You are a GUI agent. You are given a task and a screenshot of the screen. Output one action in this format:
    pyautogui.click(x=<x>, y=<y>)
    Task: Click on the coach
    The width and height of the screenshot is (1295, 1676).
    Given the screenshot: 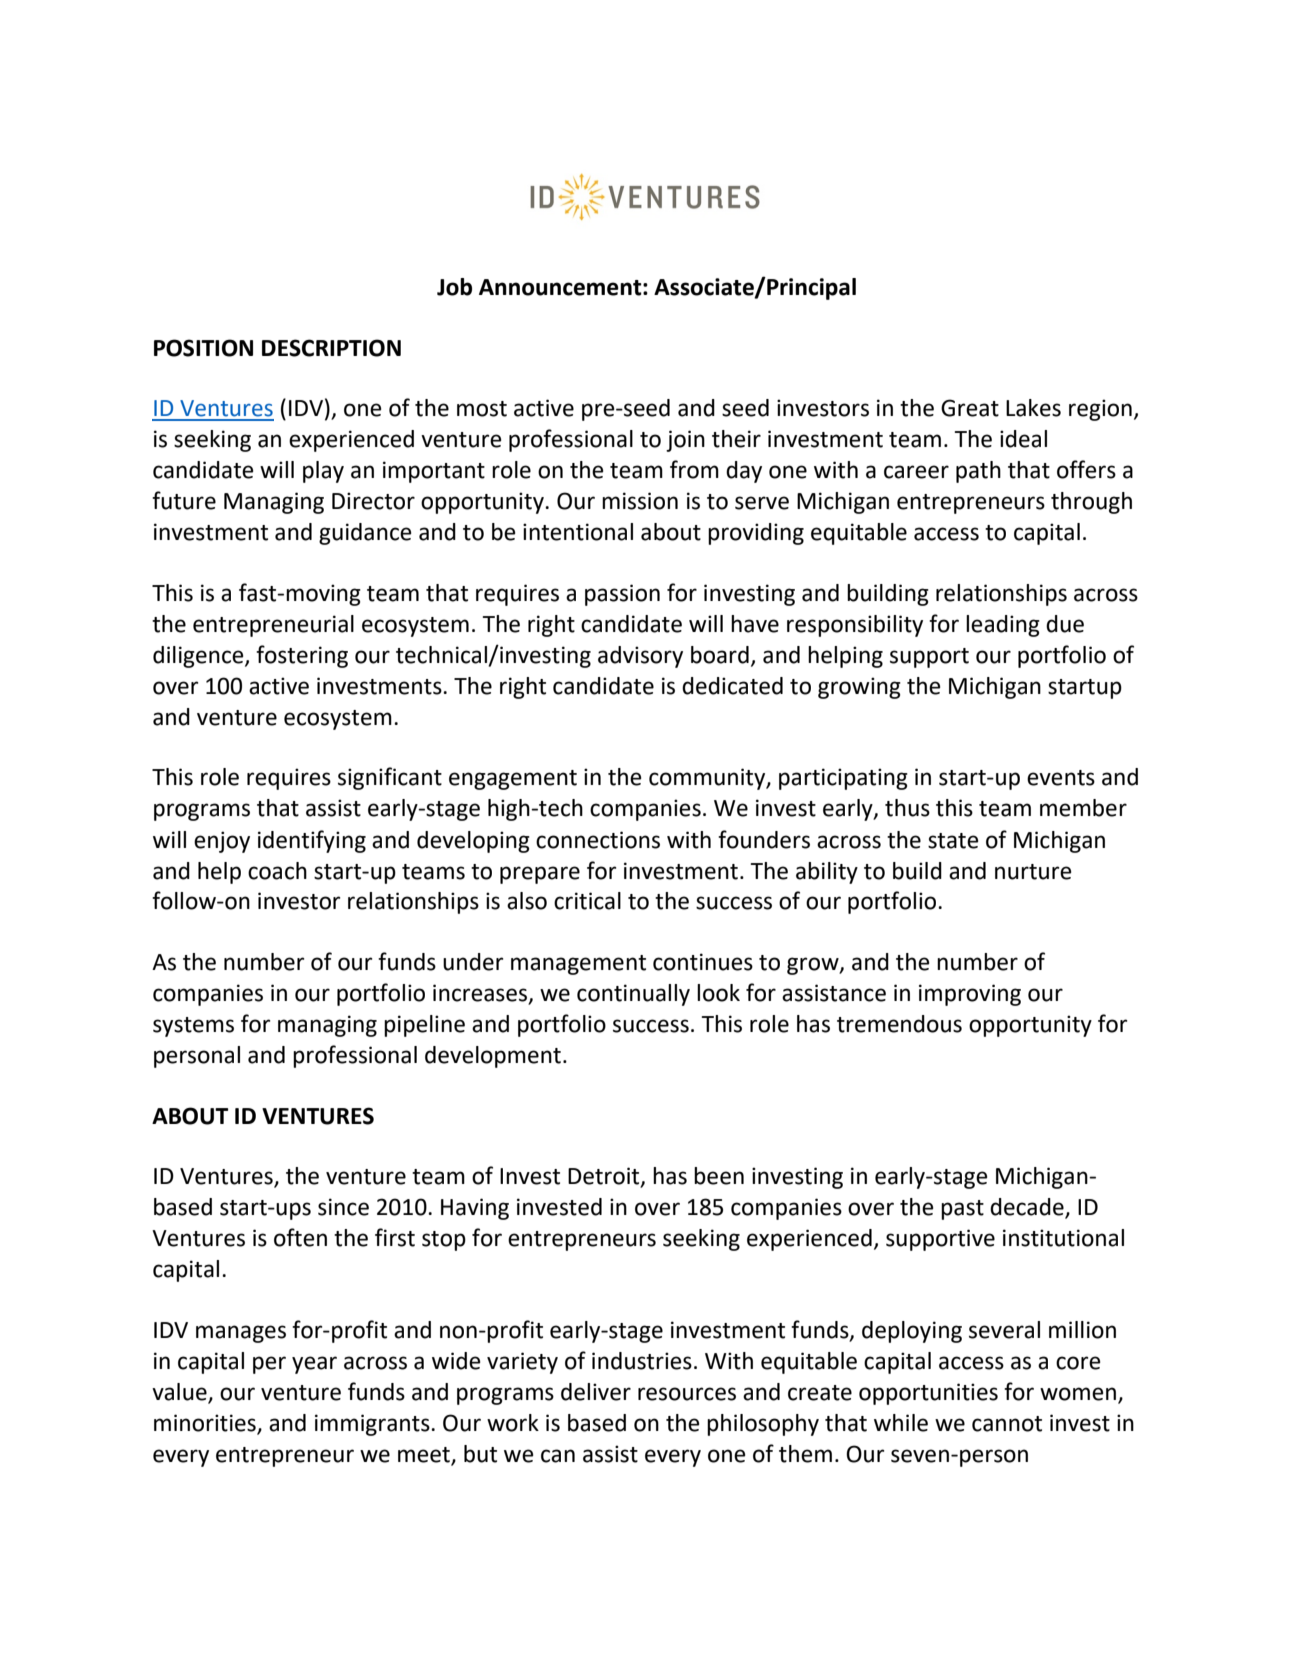 What is the action you would take?
    pyautogui.click(x=277, y=871)
